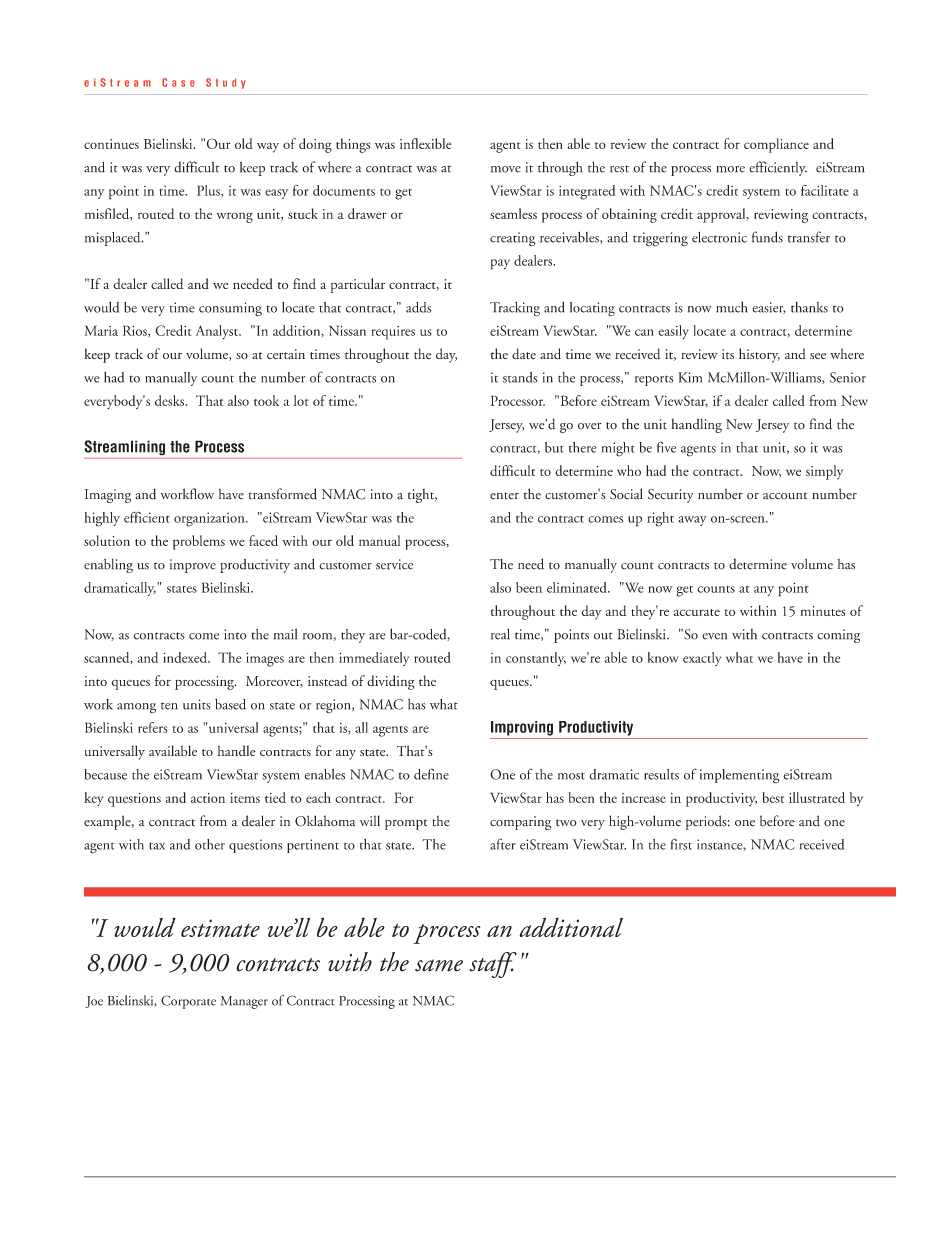  What do you see at coordinates (426, 143) in the page?
I see `inflexible` at bounding box center [426, 143].
